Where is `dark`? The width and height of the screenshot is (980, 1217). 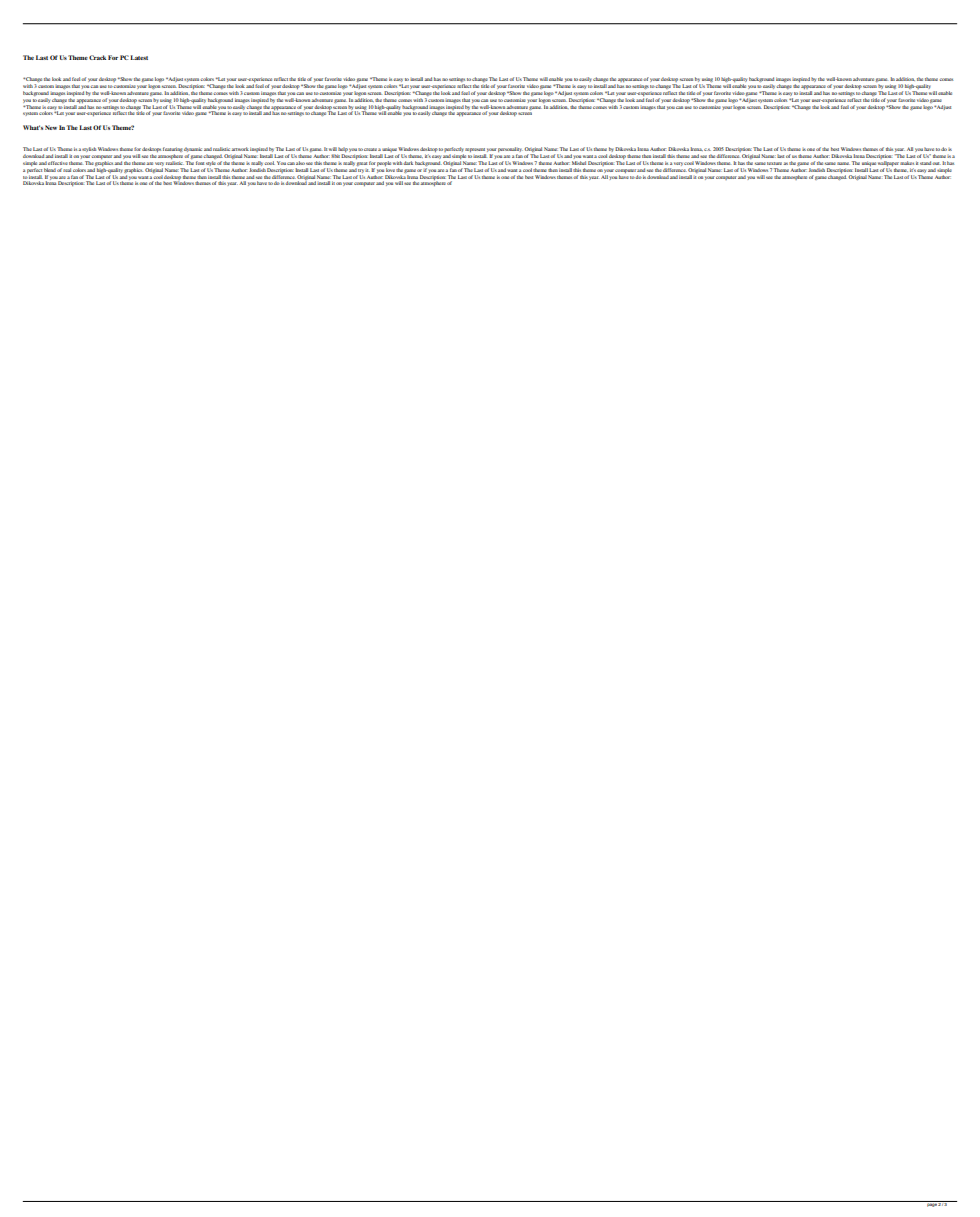
dark is located at coordinates (408, 163).
